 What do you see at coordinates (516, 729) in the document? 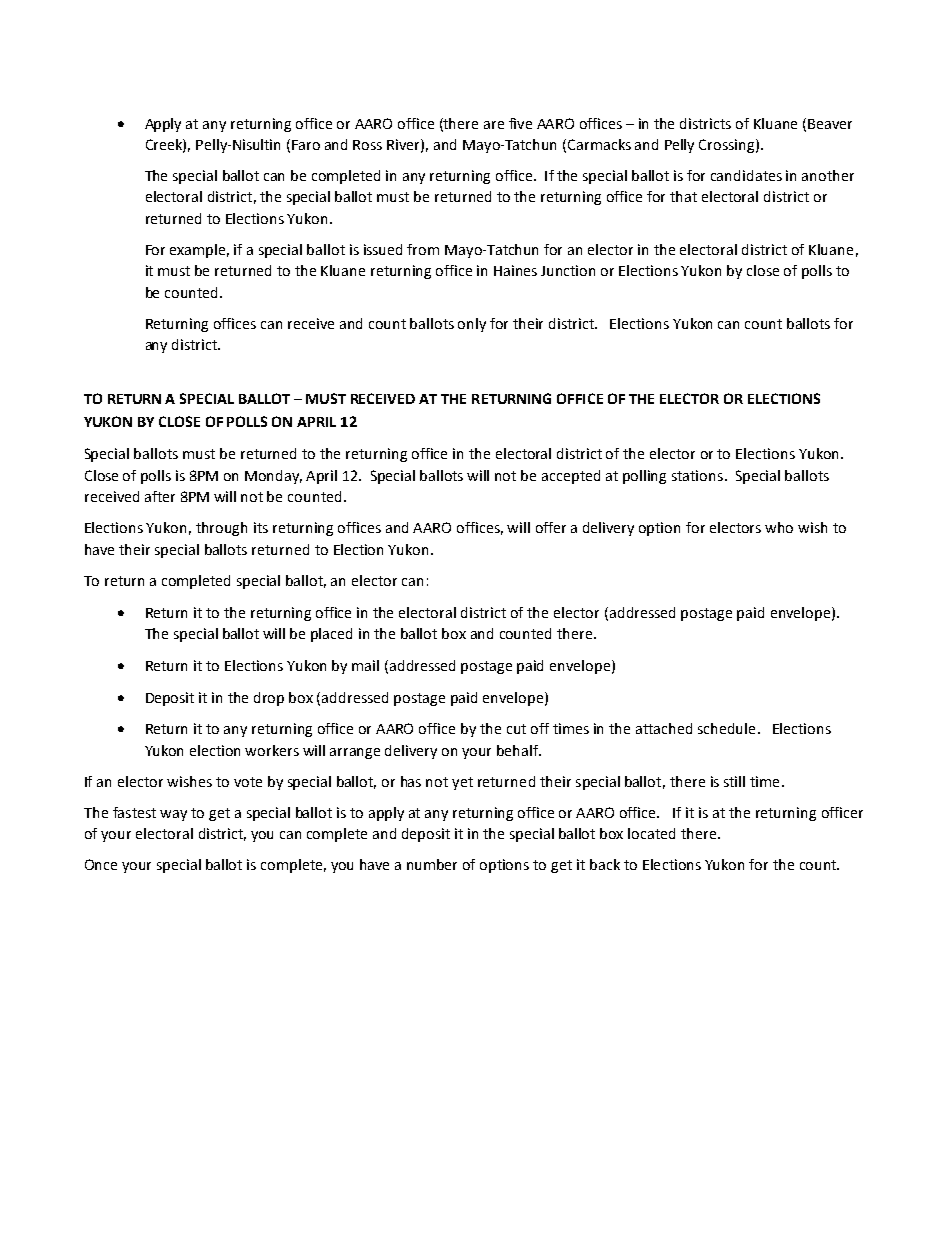
I see `cut` at bounding box center [516, 729].
